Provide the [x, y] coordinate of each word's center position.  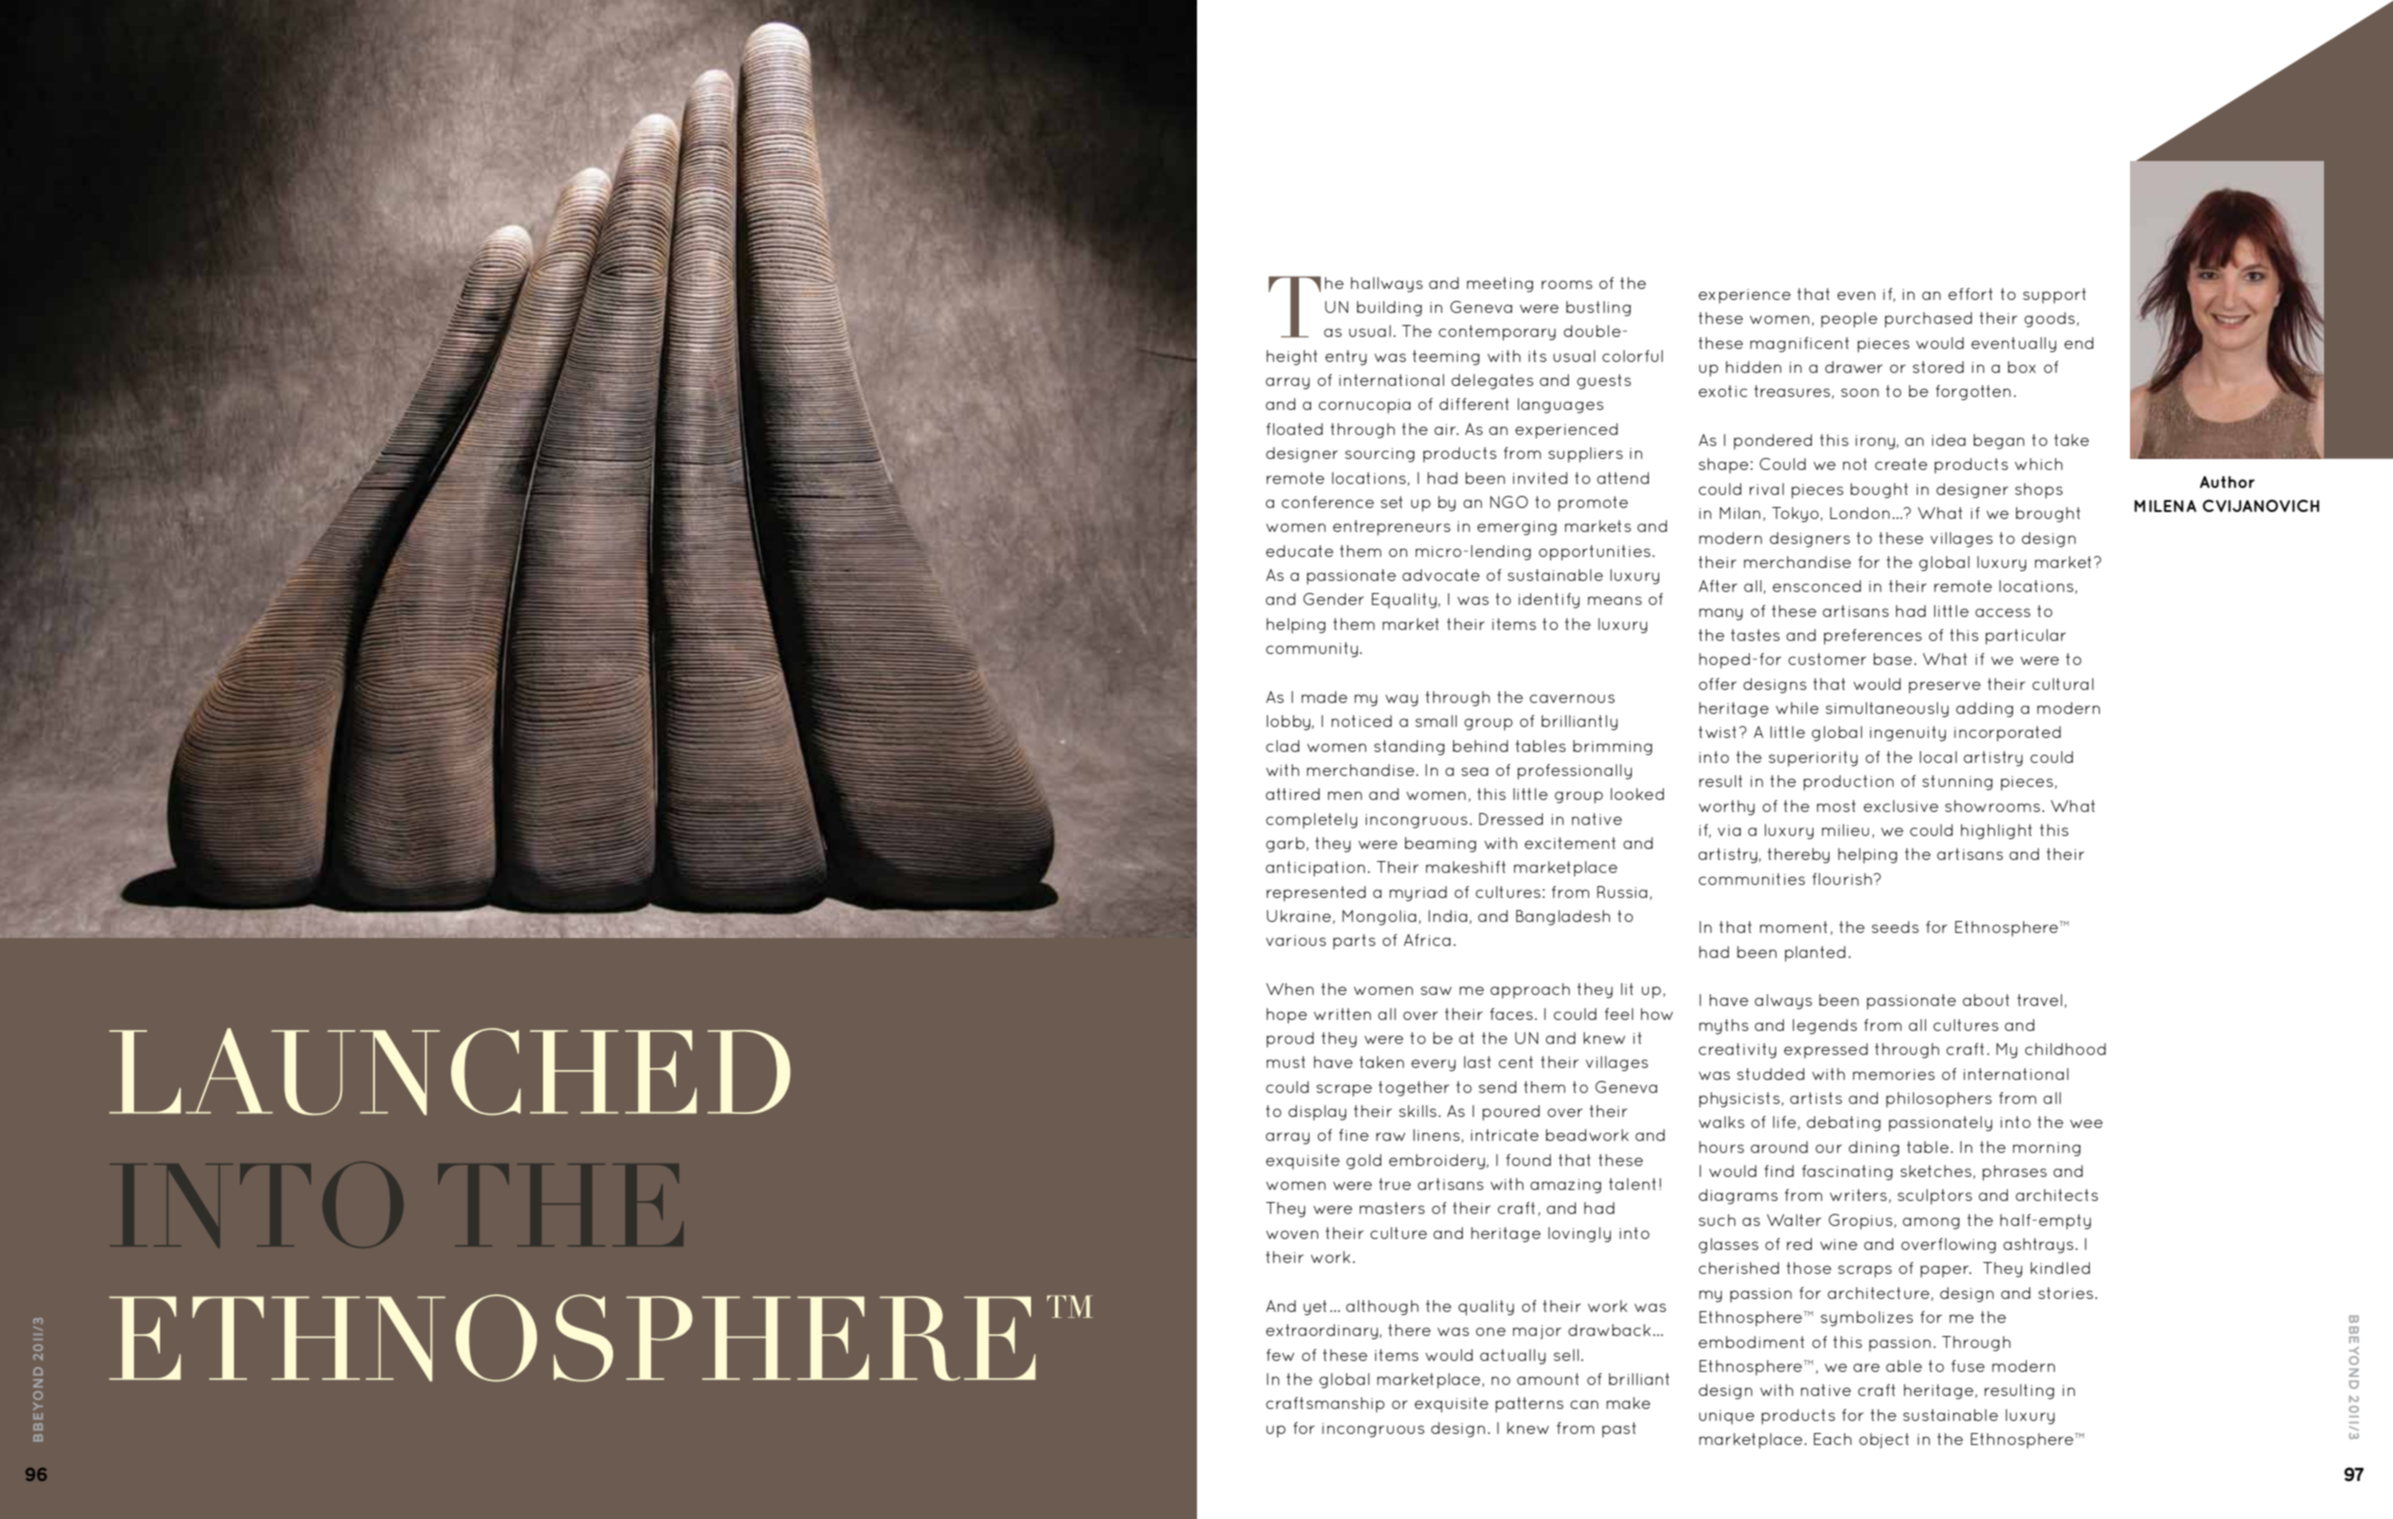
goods [2049, 320]
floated [1294, 429]
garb [1286, 845]
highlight [1996, 832]
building [1389, 309]
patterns [1529, 1405]
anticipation [1315, 869]
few [1280, 1355]
